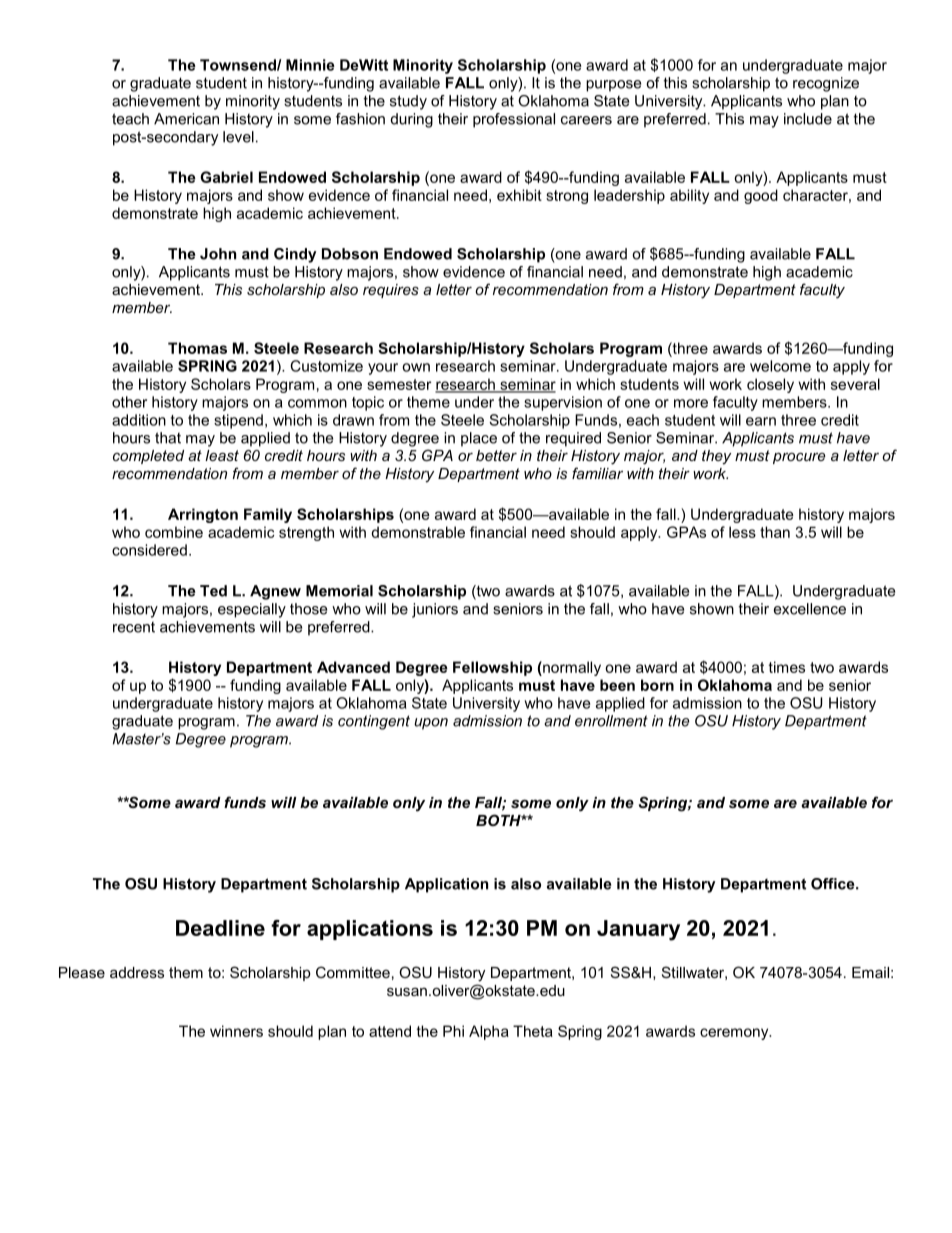 This document has width=952, height=1233. I want to click on requires, so click(391, 291).
